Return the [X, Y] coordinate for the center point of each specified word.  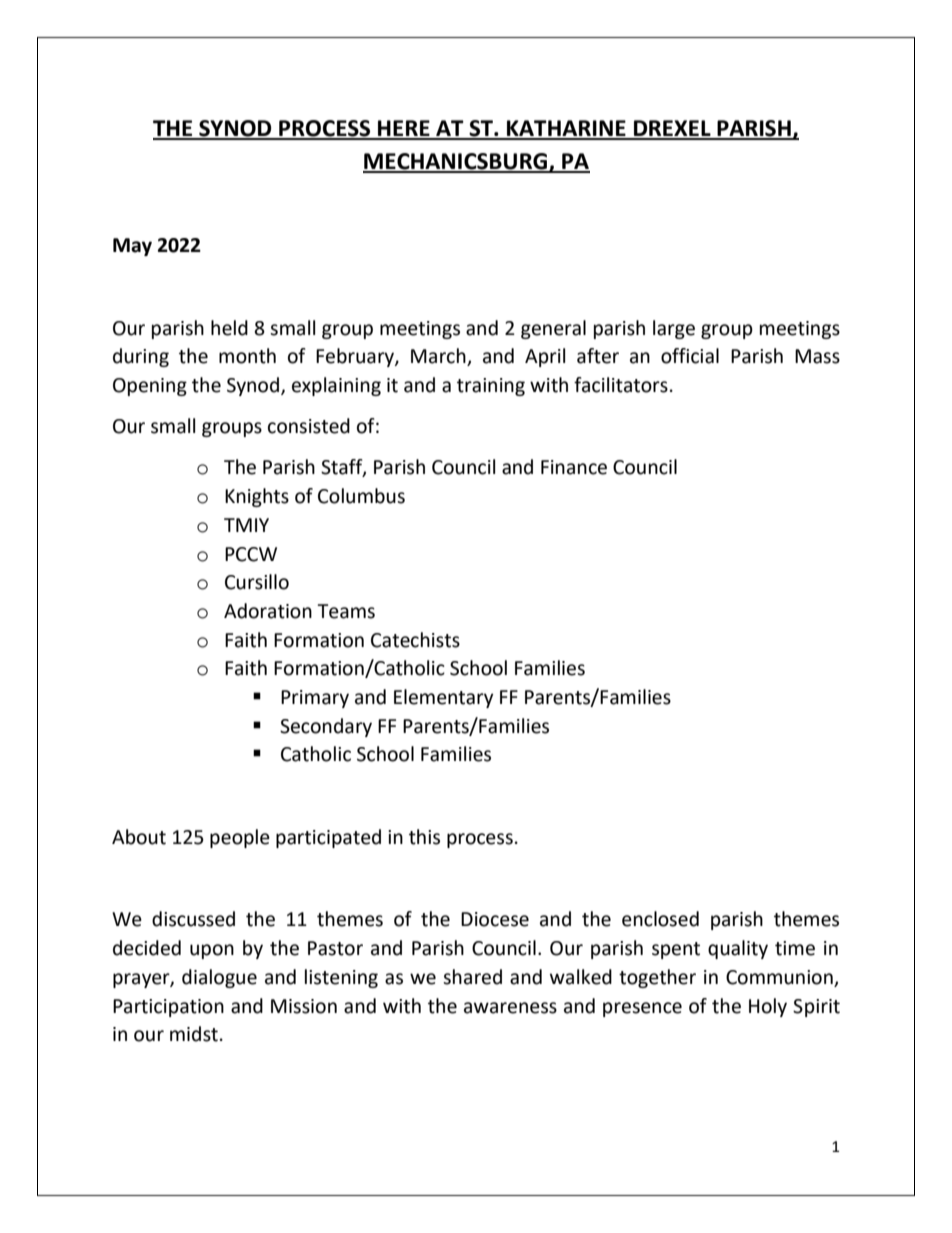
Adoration [268, 611]
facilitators [621, 385]
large [674, 329]
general [553, 329]
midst [194, 1034]
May [132, 247]
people [240, 838]
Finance [574, 467]
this [424, 837]
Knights [257, 497]
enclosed [660, 919]
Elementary [444, 698]
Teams [346, 611]
